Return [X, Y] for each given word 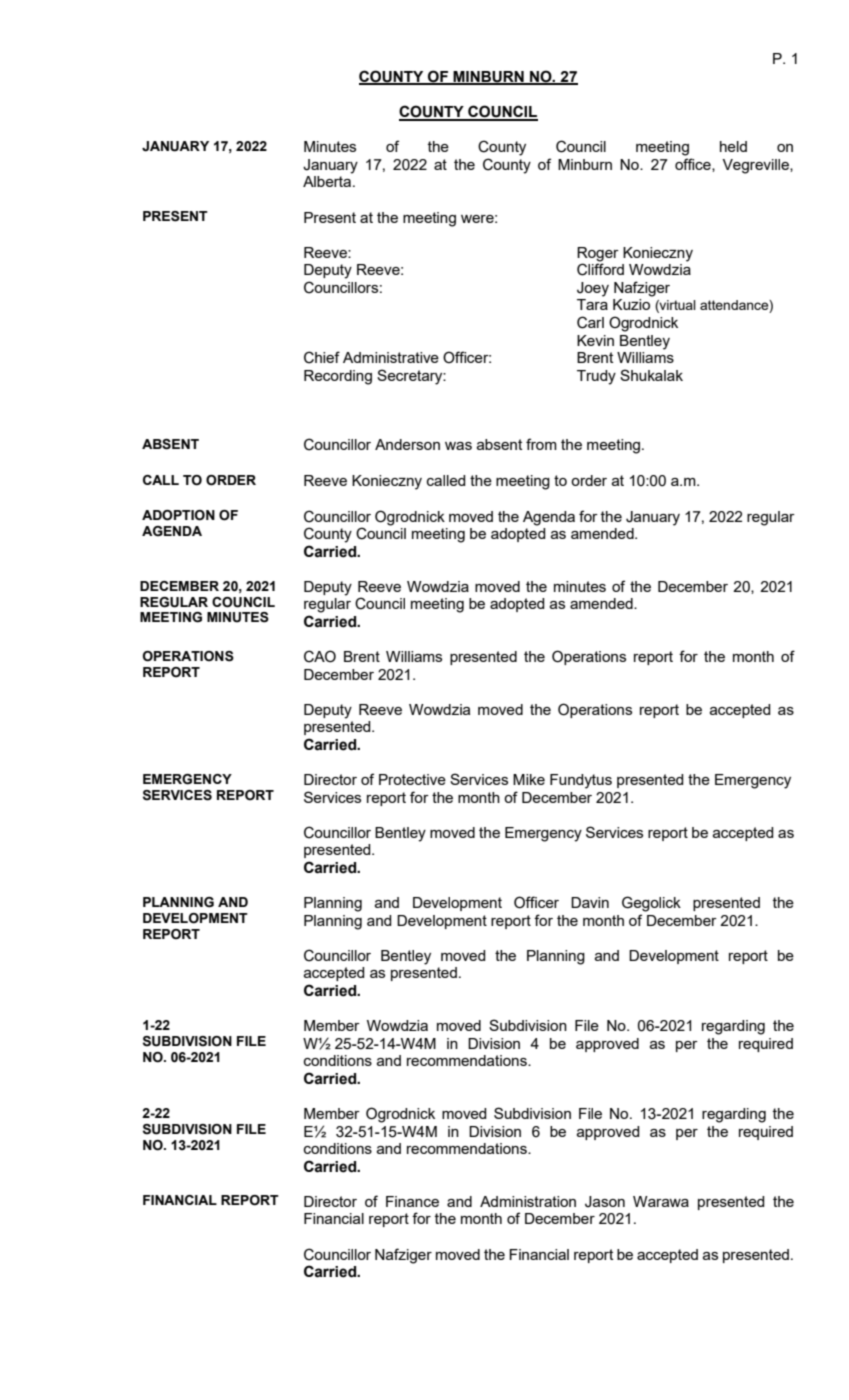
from [541, 444]
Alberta [328, 181]
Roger [598, 254]
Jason [605, 1202]
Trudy [596, 377]
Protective [412, 779]
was [458, 446]
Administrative [391, 357]
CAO [320, 656]
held [733, 146]
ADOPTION [178, 515]
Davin [590, 902]
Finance [412, 1201]
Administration [528, 1201]
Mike [529, 779]
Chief [322, 357]
